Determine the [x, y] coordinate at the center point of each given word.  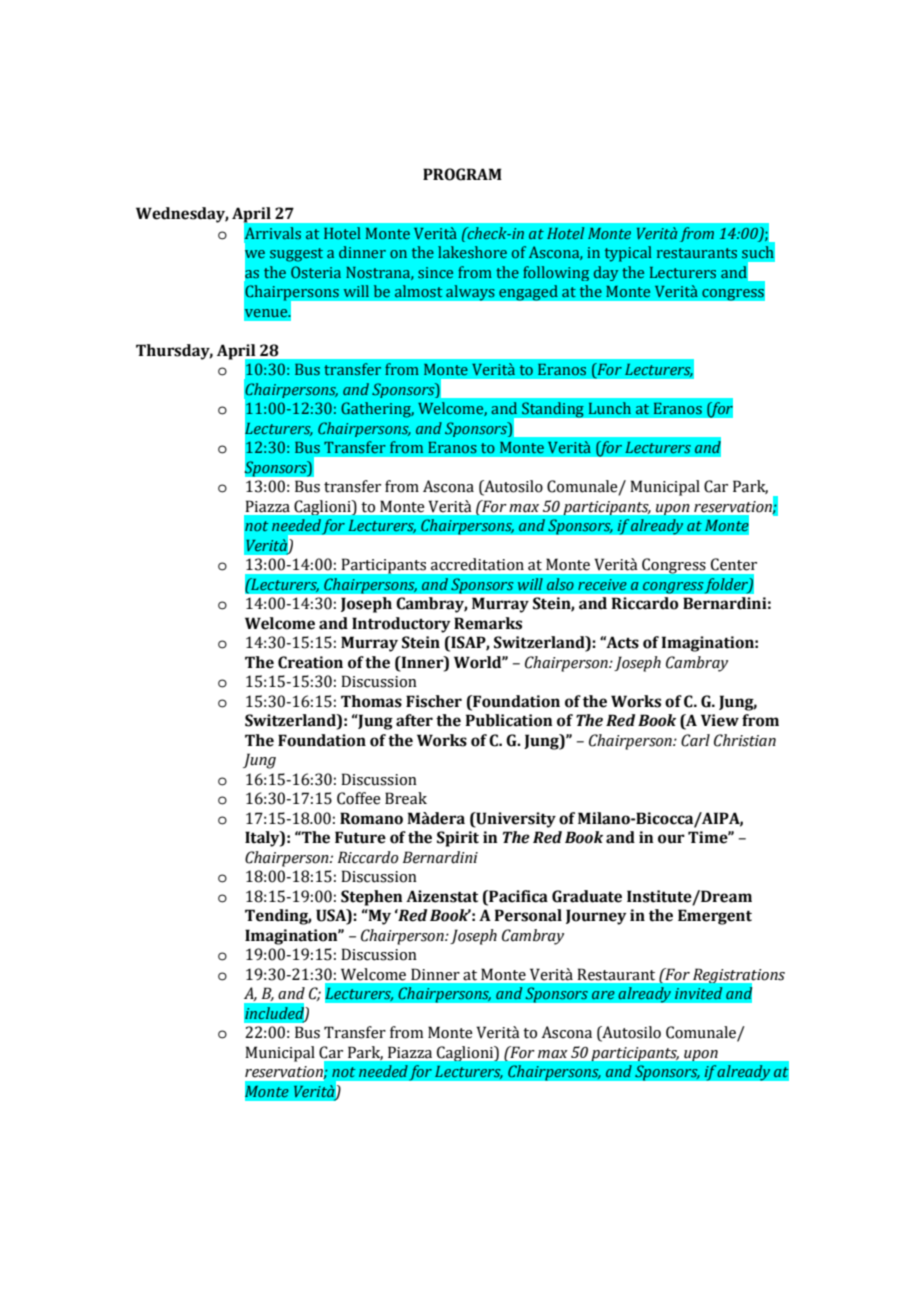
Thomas [371, 701]
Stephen [372, 898]
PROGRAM [462, 174]
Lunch [610, 408]
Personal [528, 915]
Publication [509, 720]
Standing [552, 410]
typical [628, 254]
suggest [296, 255]
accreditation [477, 564]
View [720, 720]
